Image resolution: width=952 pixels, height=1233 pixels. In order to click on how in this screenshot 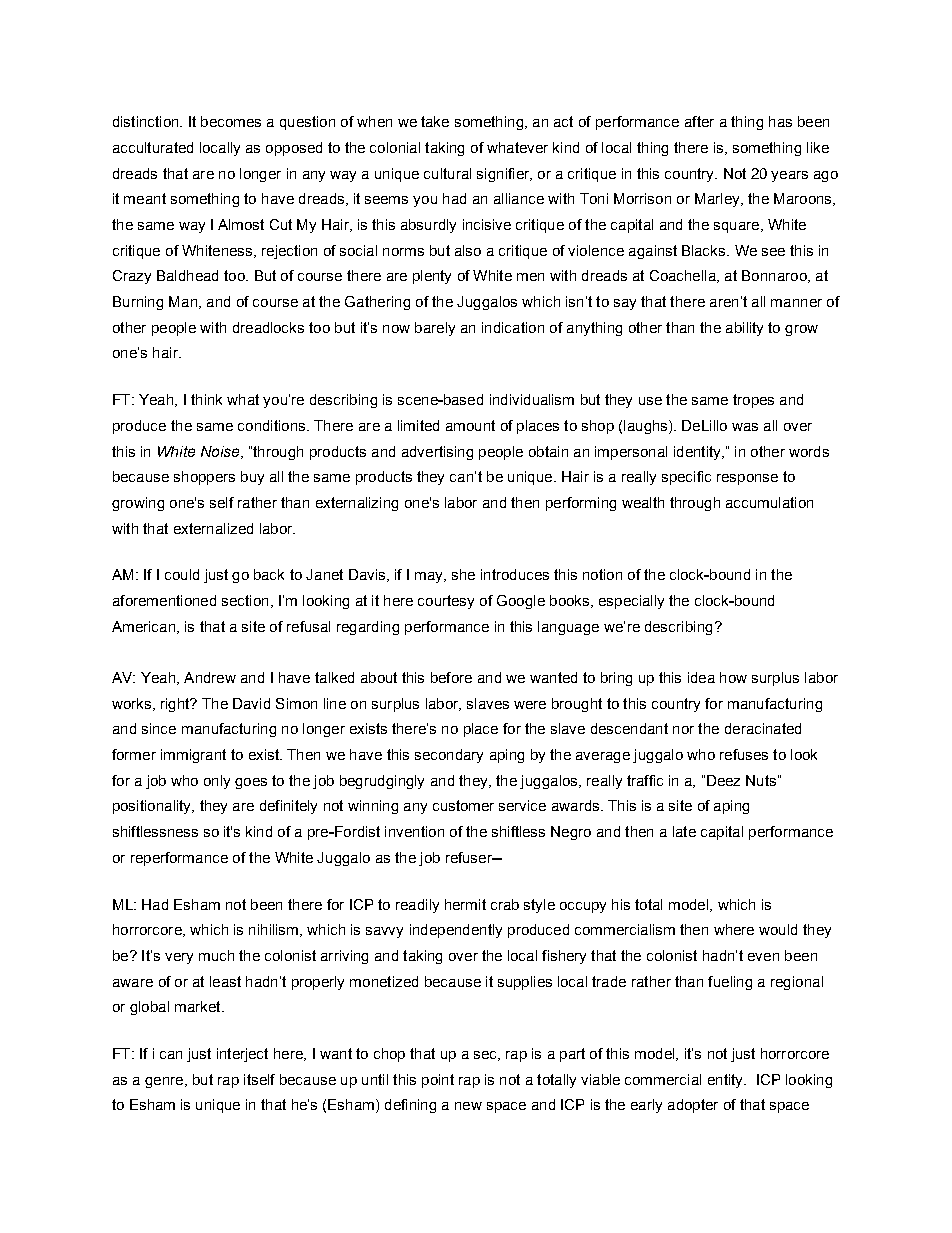, I will do `click(733, 677)`.
